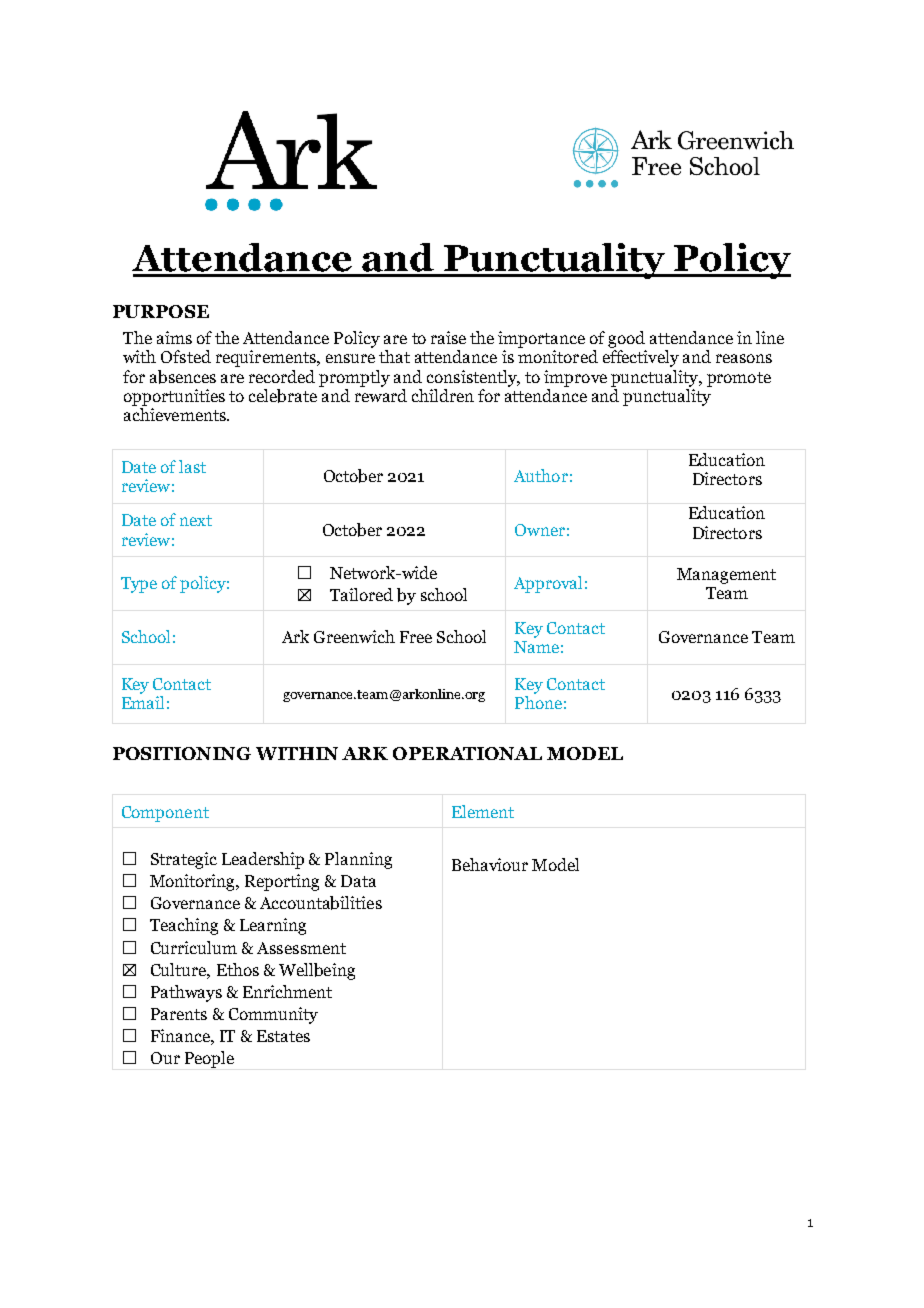 The height and width of the screenshot is (1308, 924). What do you see at coordinates (174, 337) in the screenshot?
I see `aims` at bounding box center [174, 337].
